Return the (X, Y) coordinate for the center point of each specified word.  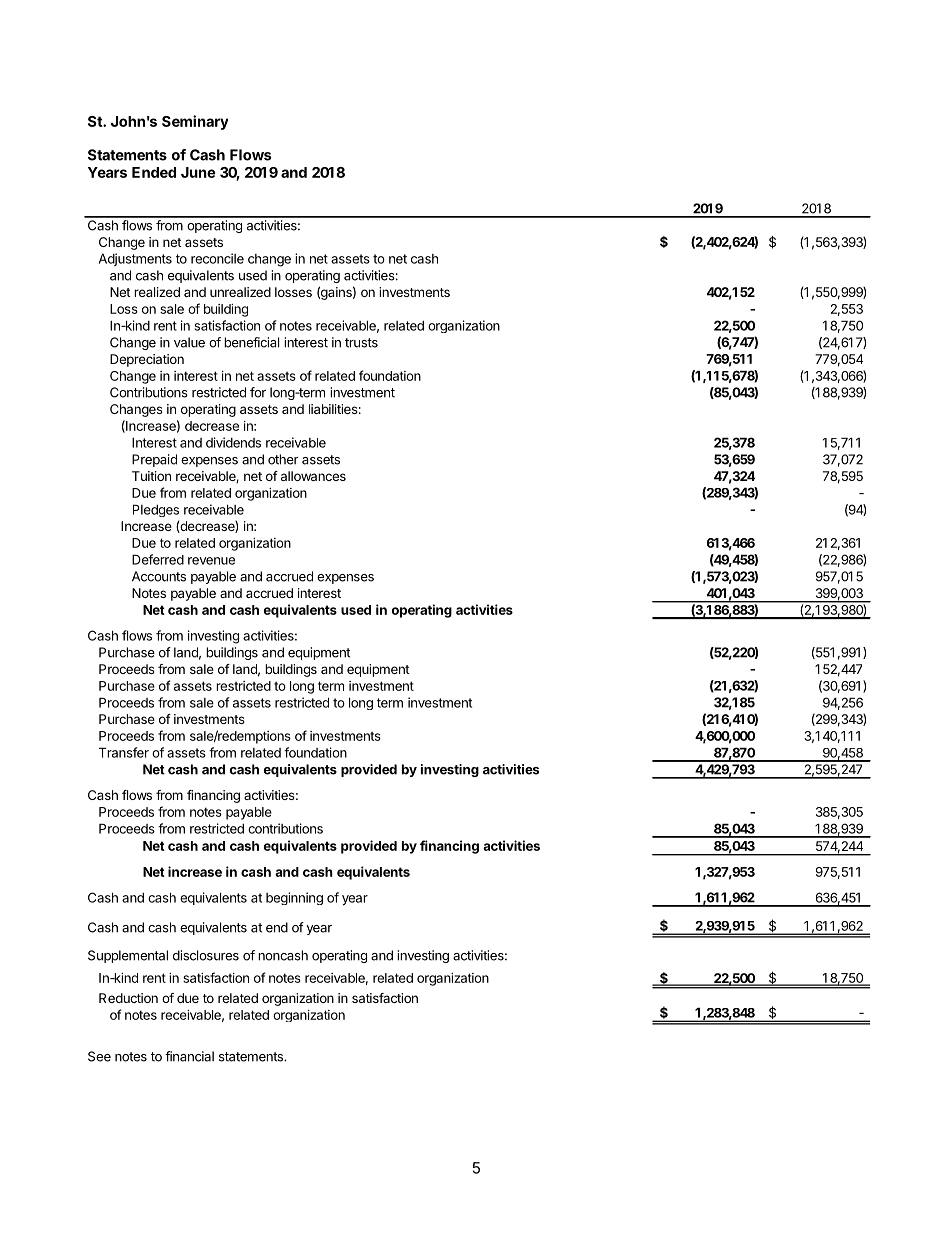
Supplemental (128, 956)
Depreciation (147, 360)
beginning (294, 898)
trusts (361, 343)
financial (189, 1056)
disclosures (206, 955)
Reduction (128, 998)
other (283, 459)
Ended (154, 172)
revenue (211, 561)
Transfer (124, 752)
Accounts (159, 576)
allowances (313, 476)
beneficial (252, 342)
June (198, 172)
